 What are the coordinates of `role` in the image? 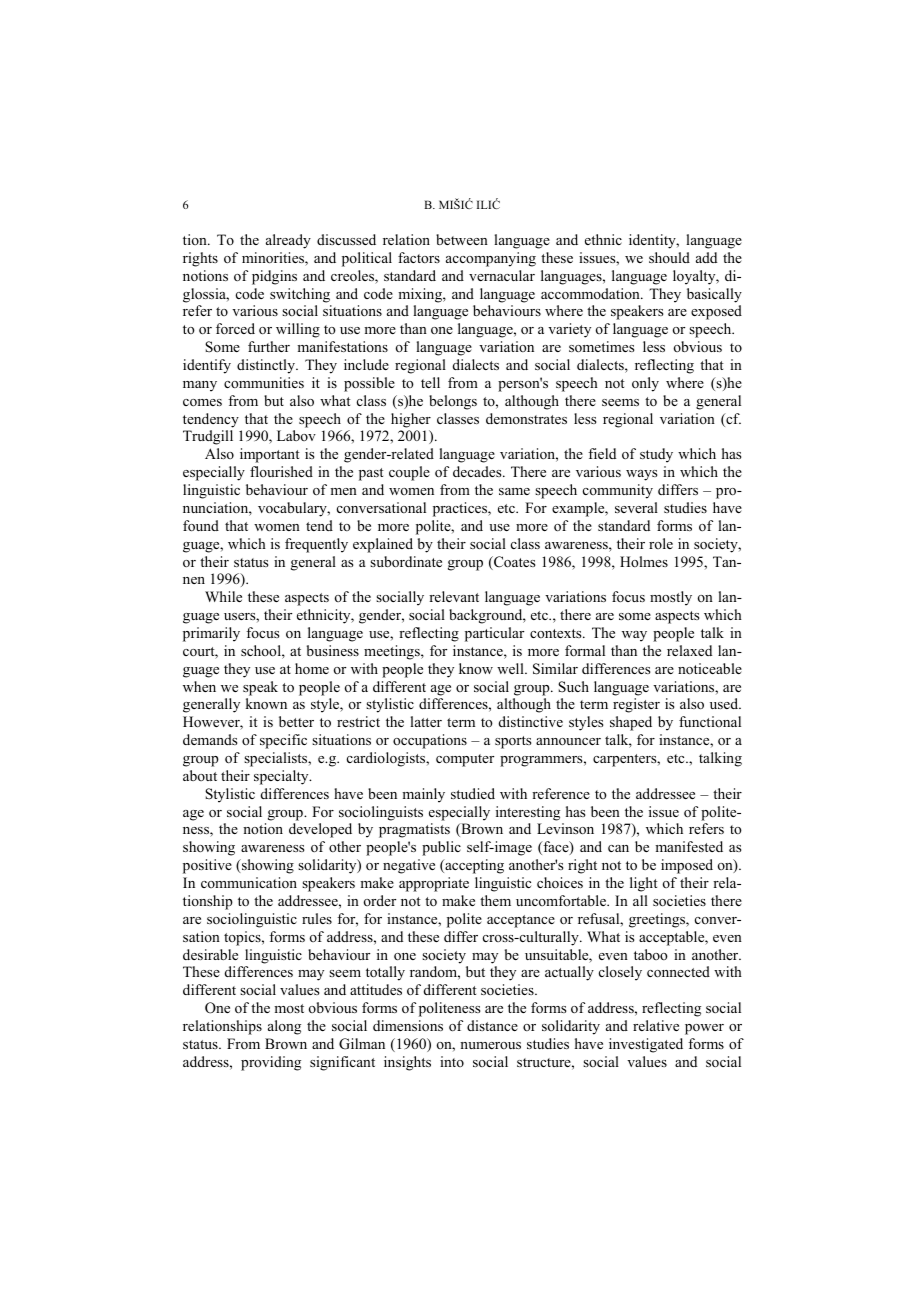 It's located at (661, 543).
